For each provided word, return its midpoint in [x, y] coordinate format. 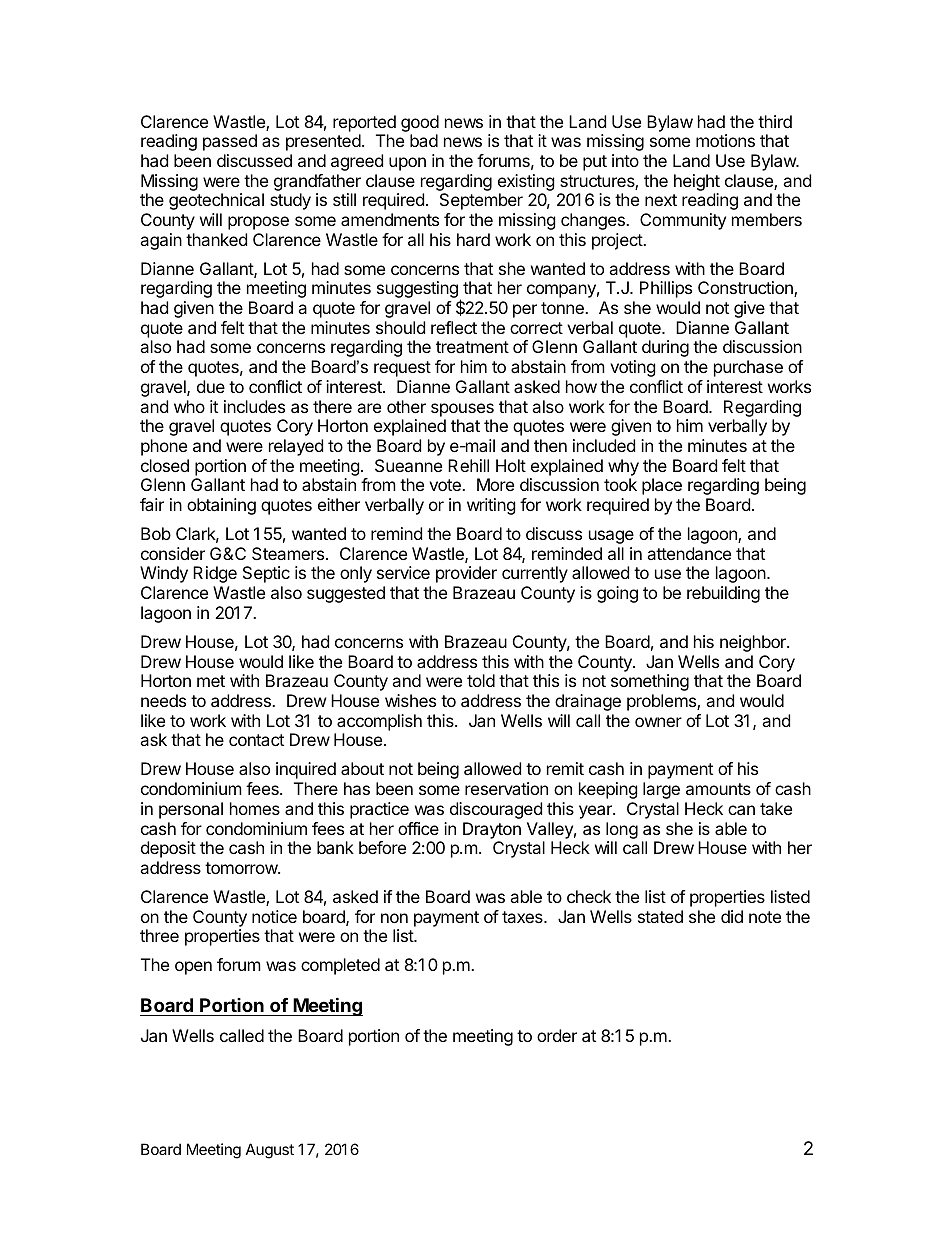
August [270, 1151]
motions [725, 140]
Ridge [215, 574]
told [481, 680]
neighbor [754, 643]
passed [230, 142]
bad [424, 140]
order [557, 1035]
